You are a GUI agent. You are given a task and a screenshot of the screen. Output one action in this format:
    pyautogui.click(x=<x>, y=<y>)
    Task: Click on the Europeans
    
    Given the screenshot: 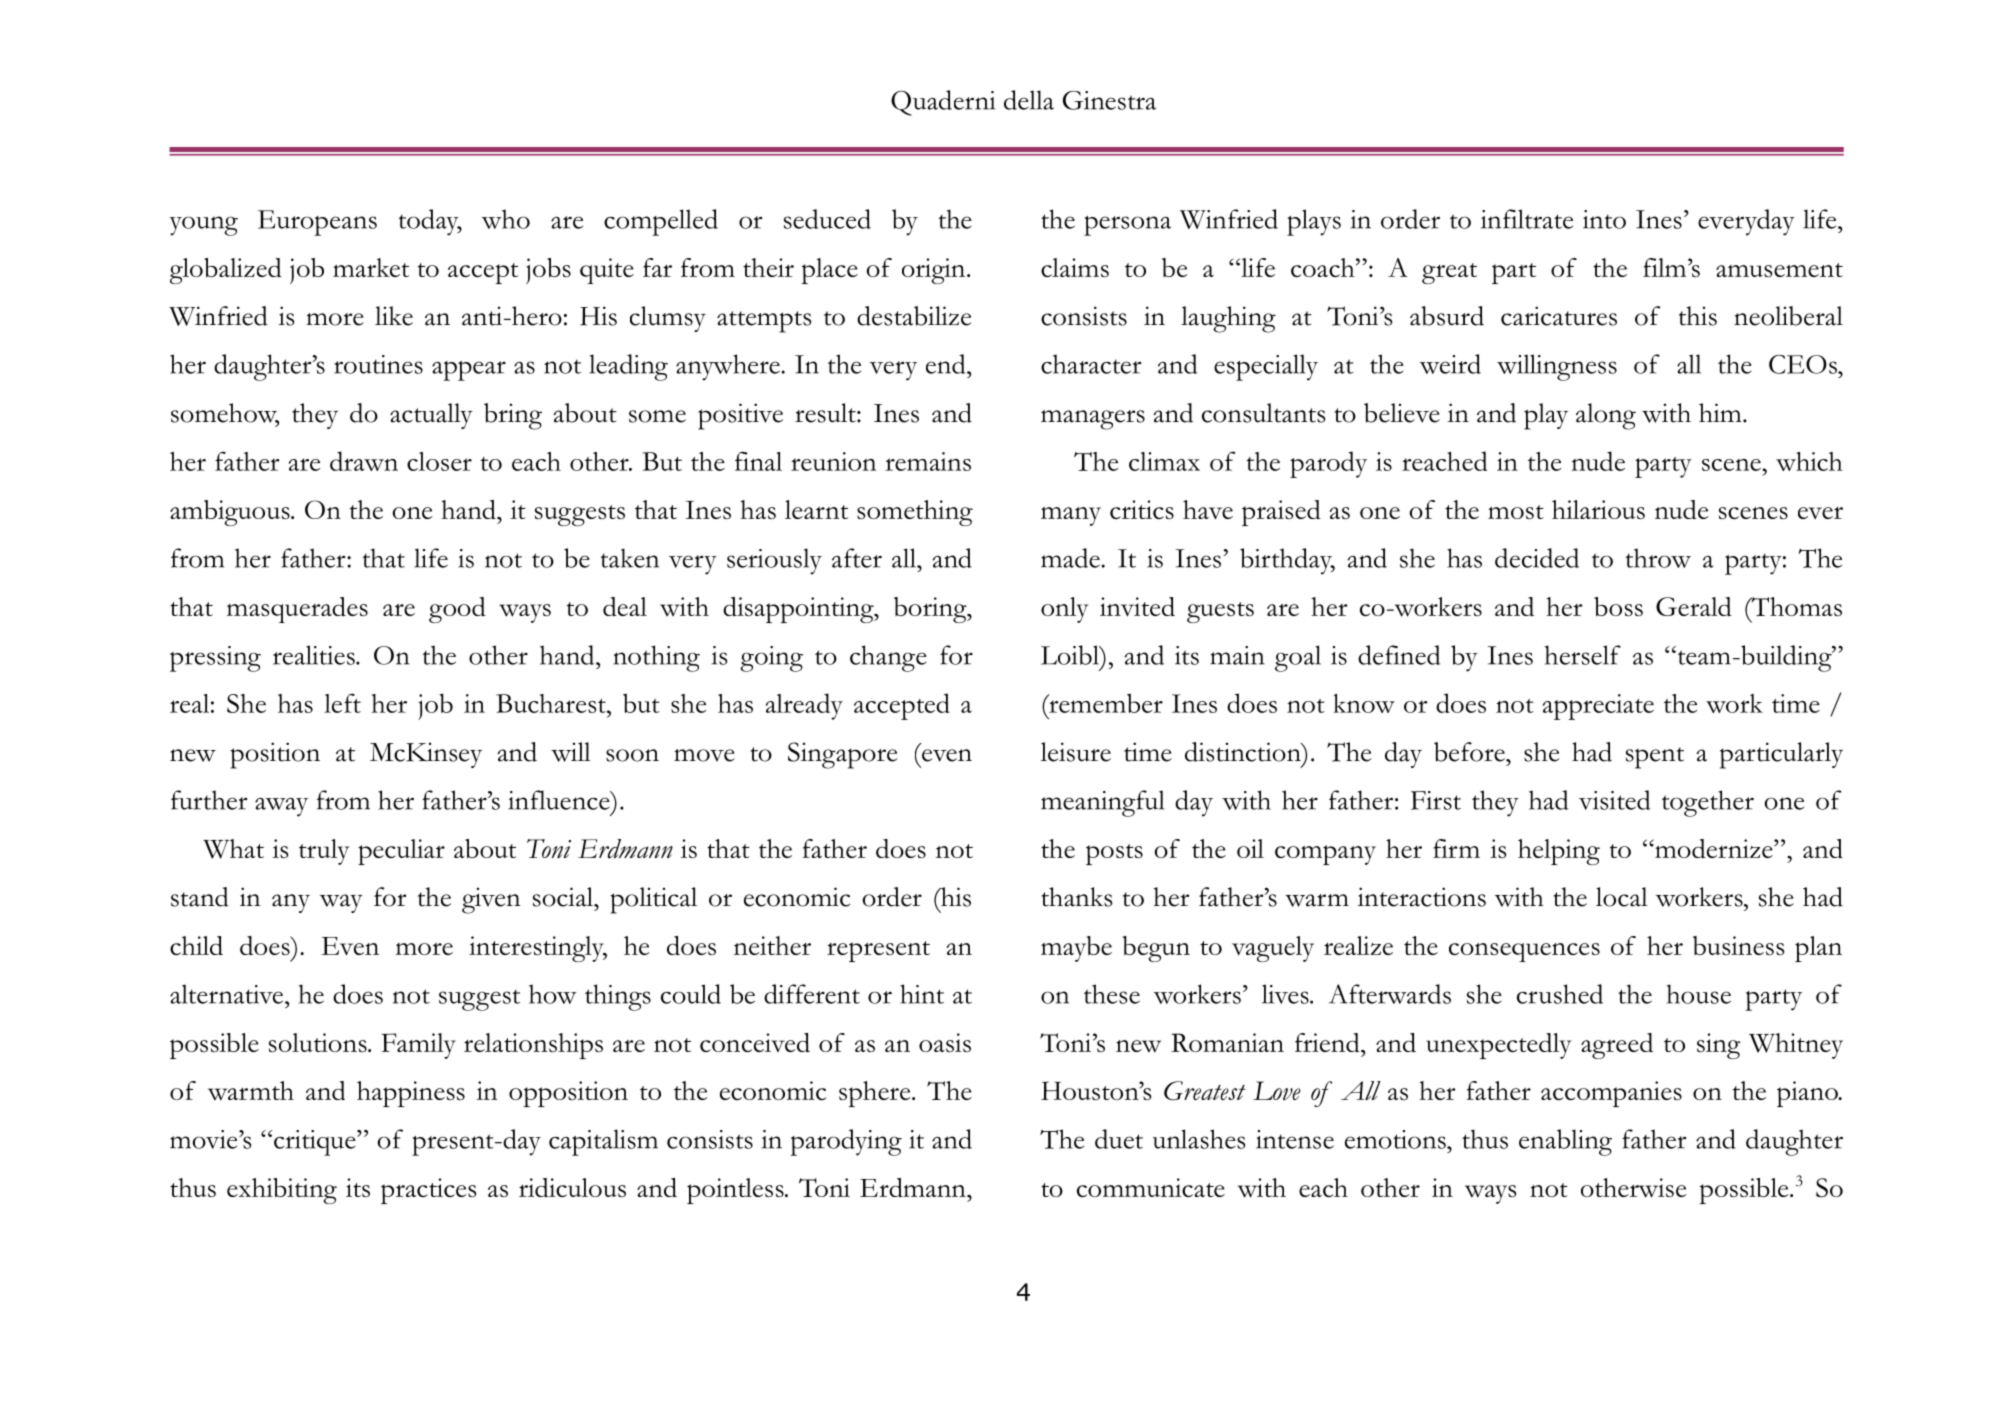 What is the action you would take?
    pyautogui.click(x=317, y=223)
